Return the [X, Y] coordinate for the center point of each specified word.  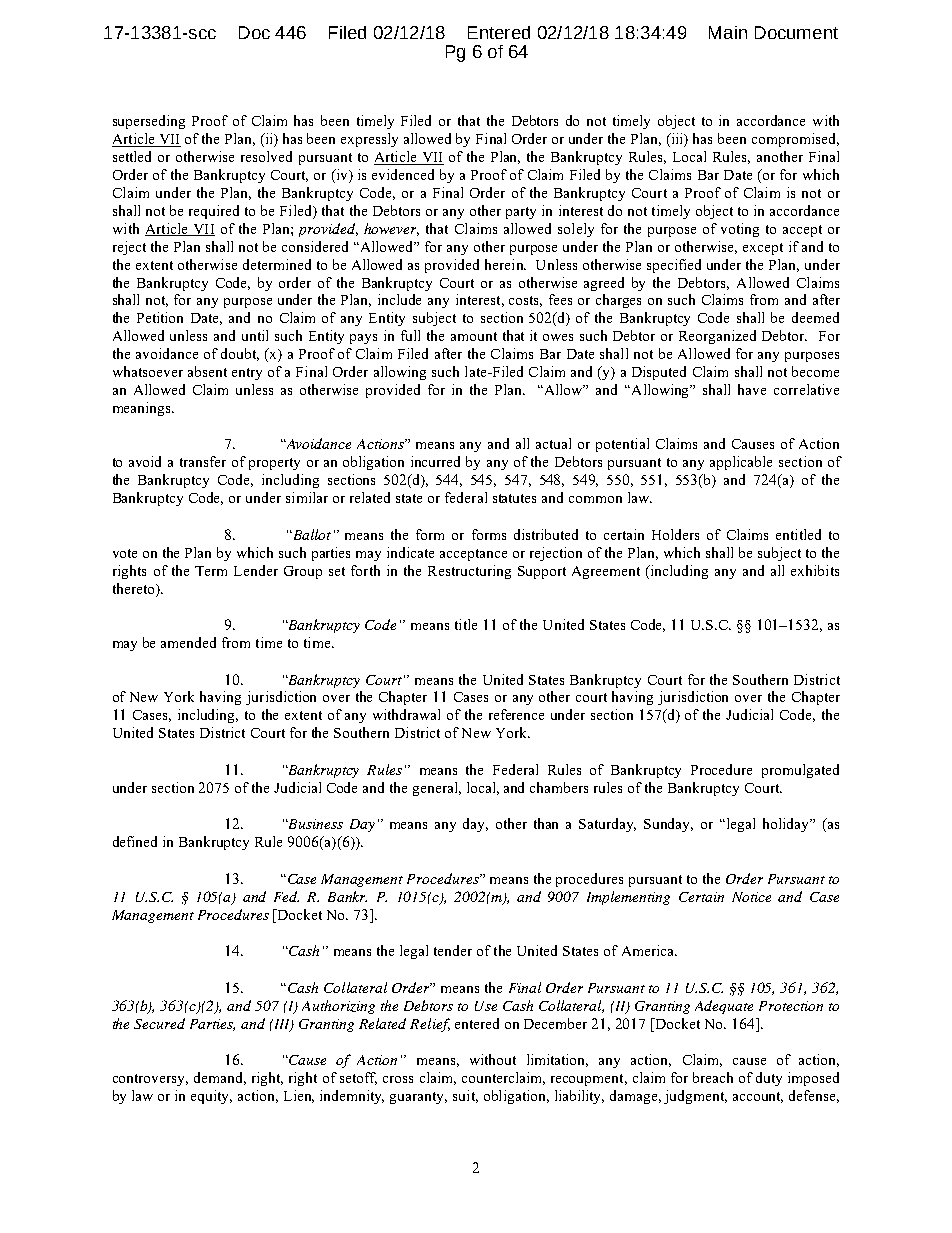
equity [211, 1097]
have [752, 389]
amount [474, 336]
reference [516, 714]
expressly [369, 140]
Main [728, 32]
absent [207, 371]
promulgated [800, 771]
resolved [266, 156]
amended [188, 642]
